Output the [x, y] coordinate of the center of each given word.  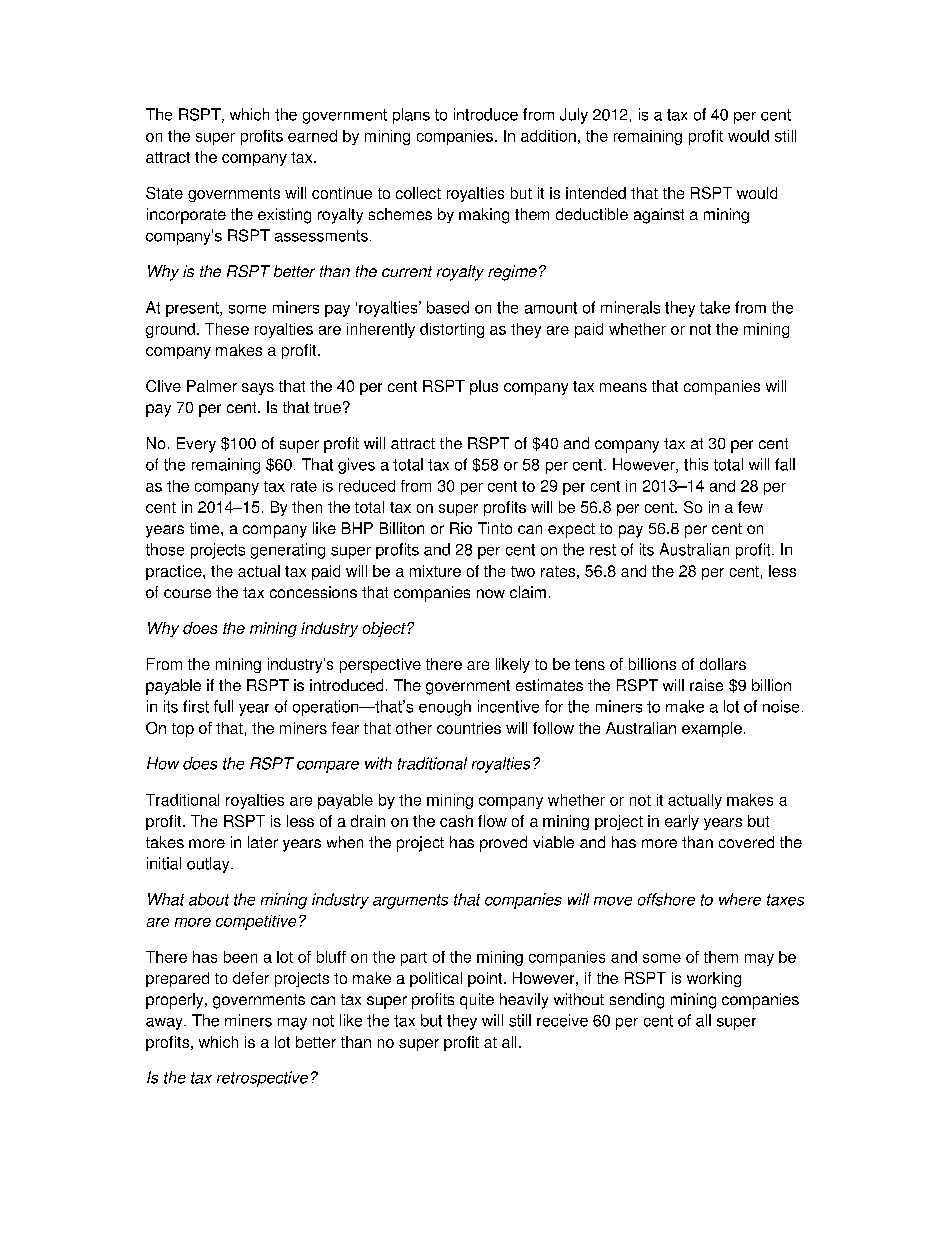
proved [503, 844]
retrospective [262, 1079]
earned [312, 136]
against [659, 216]
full [223, 706]
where [740, 899]
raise [706, 685]
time [206, 528]
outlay [209, 865]
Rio [461, 528]
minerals [630, 307]
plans [411, 116]
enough [445, 708]
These [227, 329]
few [750, 507]
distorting [452, 330]
